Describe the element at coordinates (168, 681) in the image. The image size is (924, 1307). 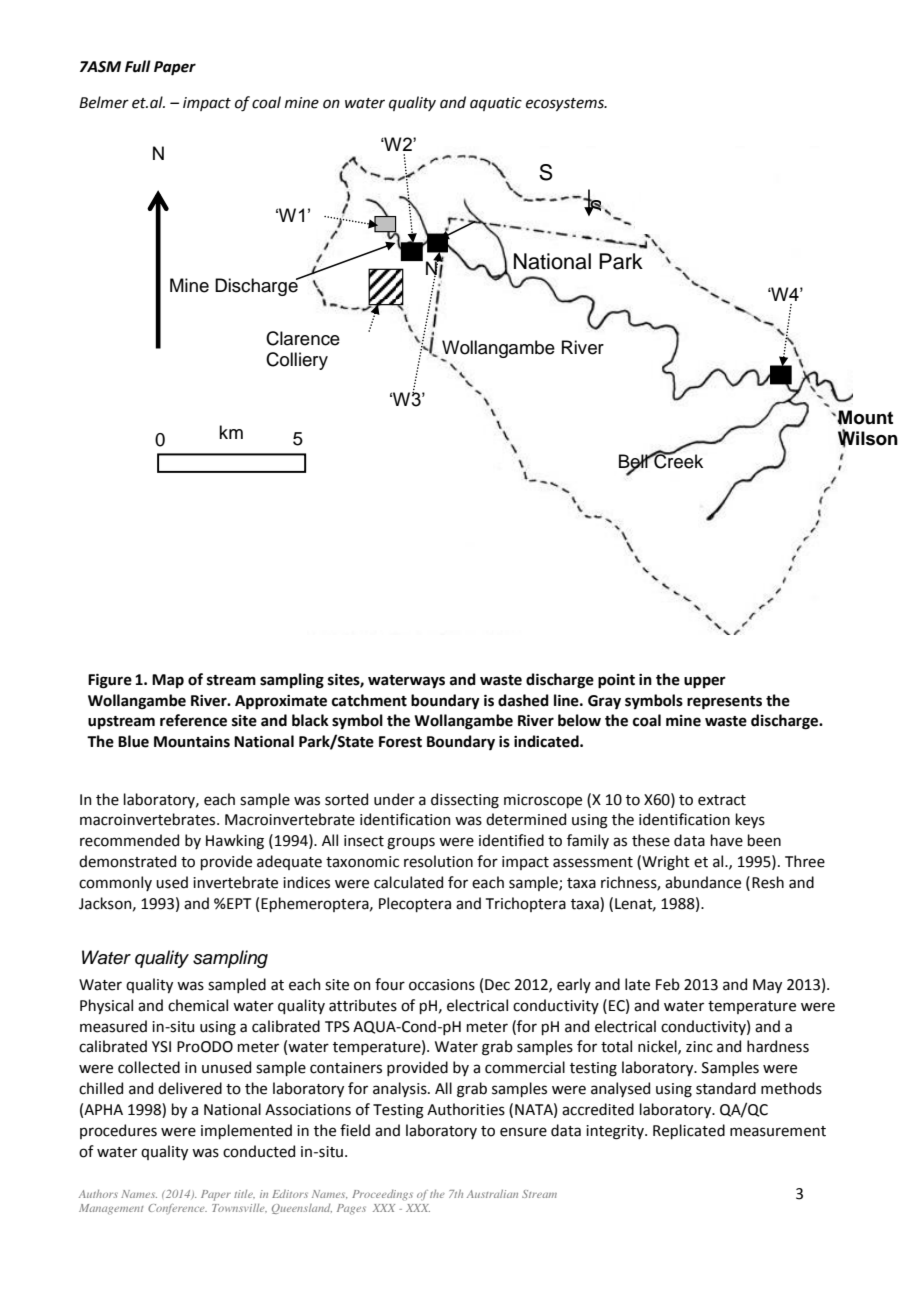
I see `Map` at that location.
